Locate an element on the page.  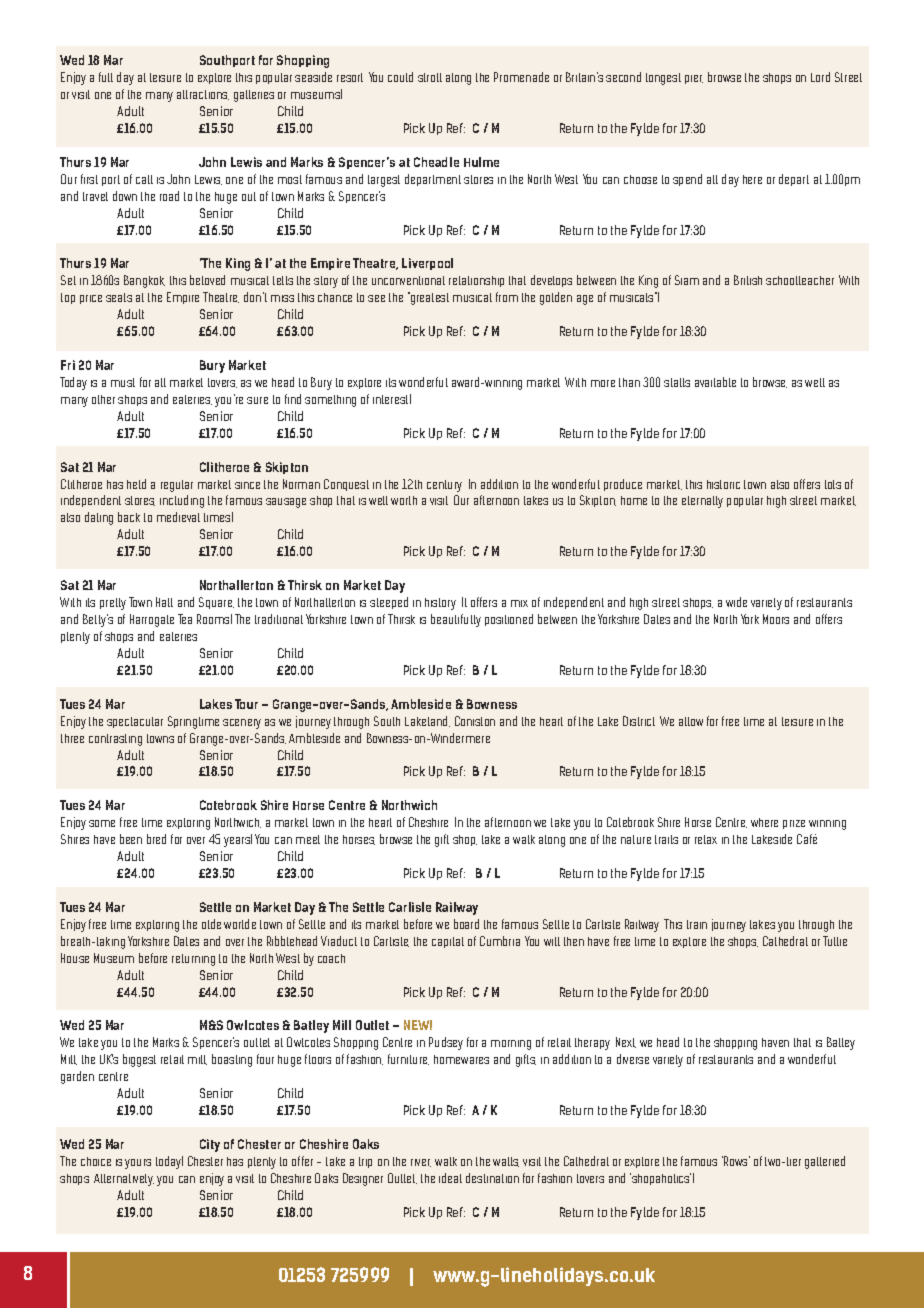
train is located at coordinates (697, 924).
